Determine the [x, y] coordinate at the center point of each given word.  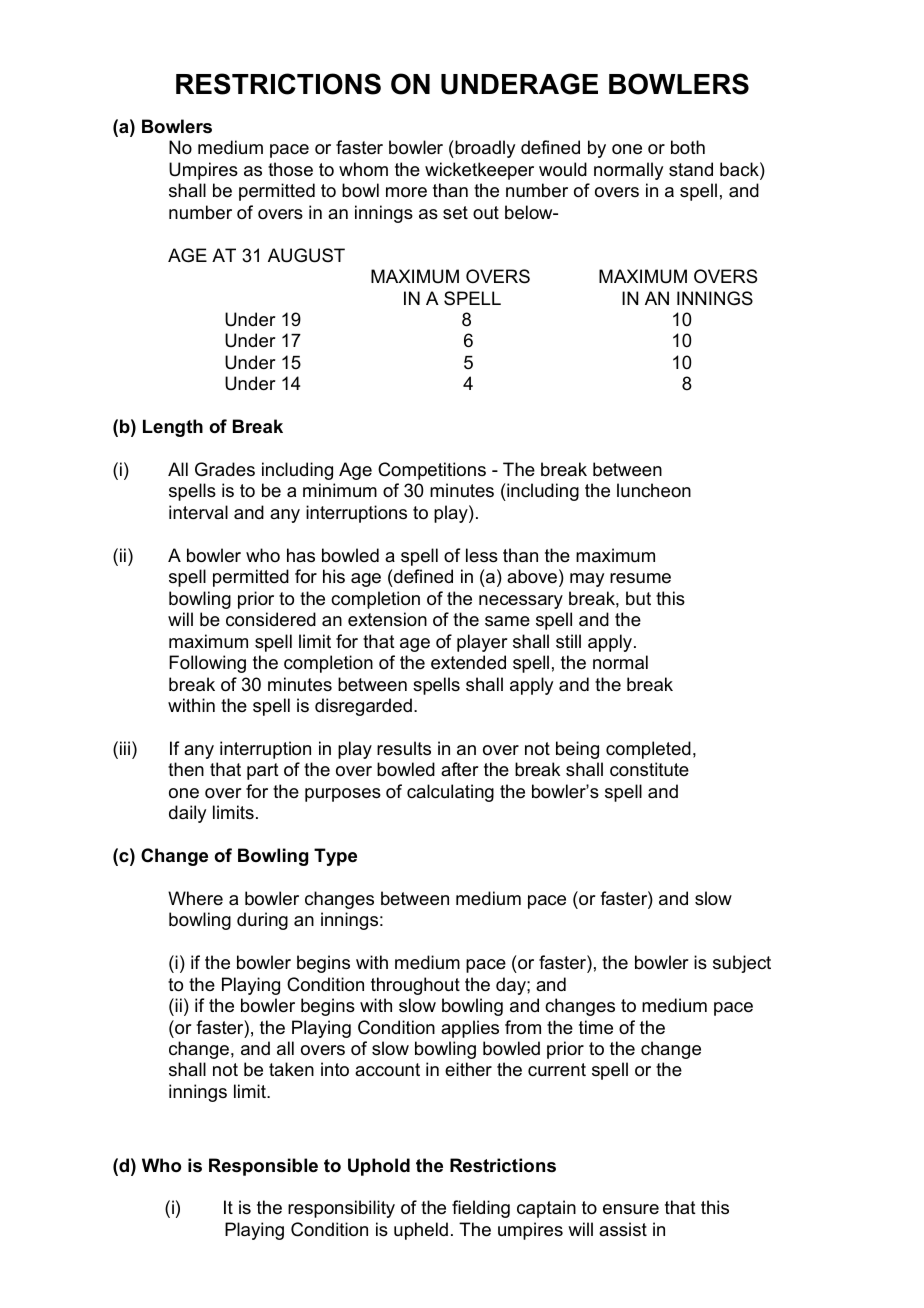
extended [468, 662]
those [290, 169]
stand [691, 169]
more [406, 192]
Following [207, 664]
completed [648, 750]
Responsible [263, 1167]
